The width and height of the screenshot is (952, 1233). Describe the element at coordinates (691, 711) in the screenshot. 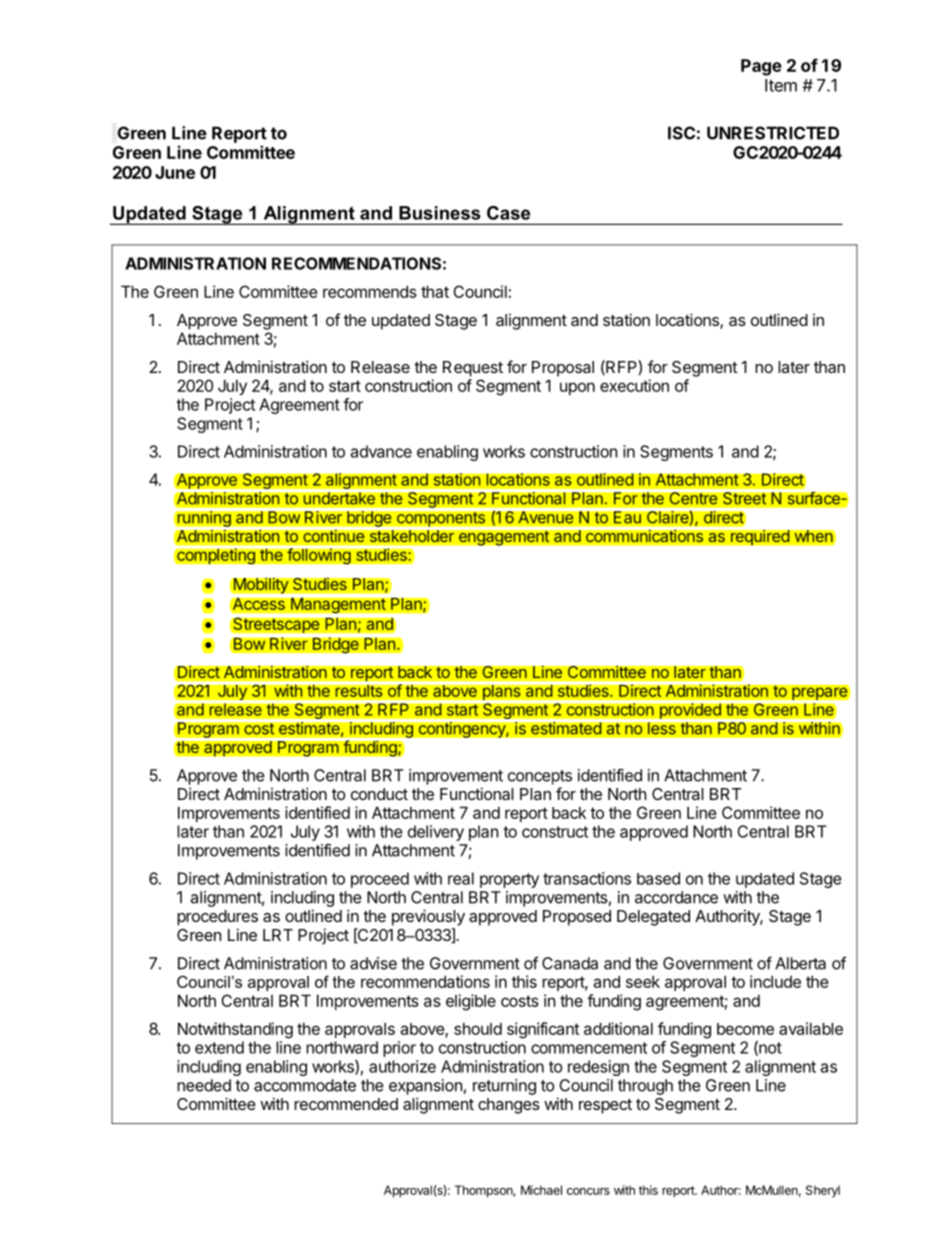

I see `provided` at that location.
